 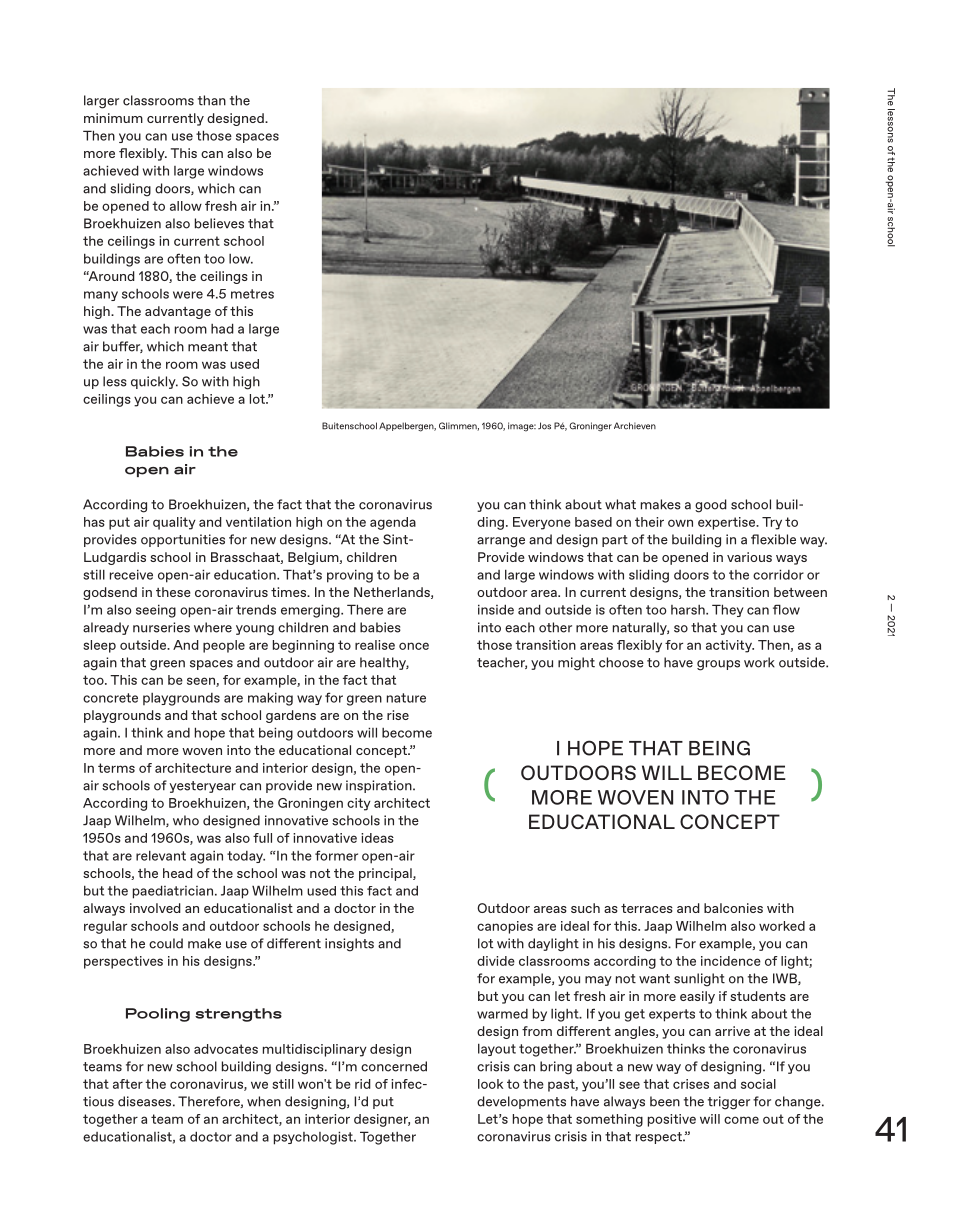 I want to click on nurseries, so click(x=161, y=627).
